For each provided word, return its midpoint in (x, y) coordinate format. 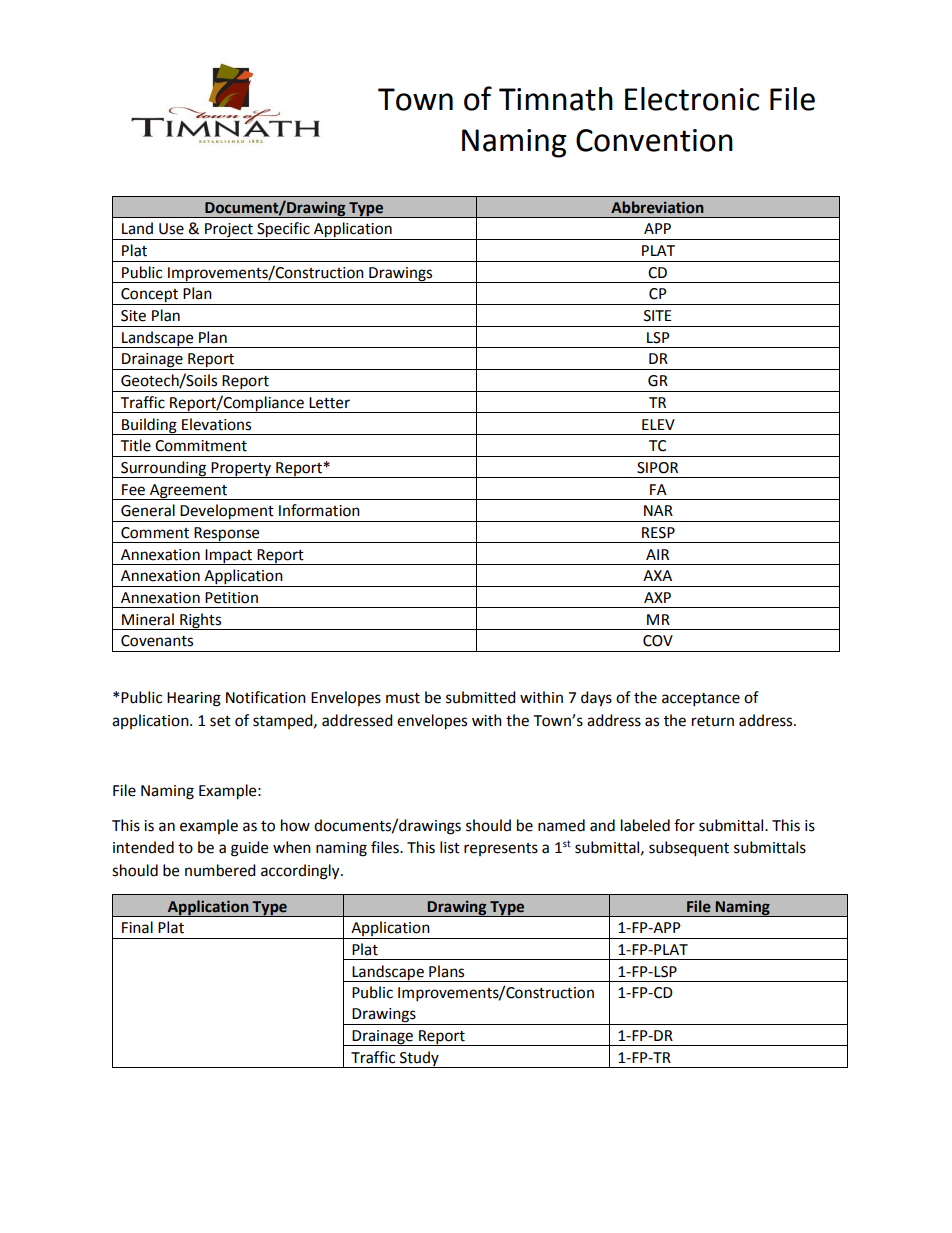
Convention (654, 140)
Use (171, 229)
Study (419, 1059)
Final (137, 927)
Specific (283, 231)
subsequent (689, 849)
